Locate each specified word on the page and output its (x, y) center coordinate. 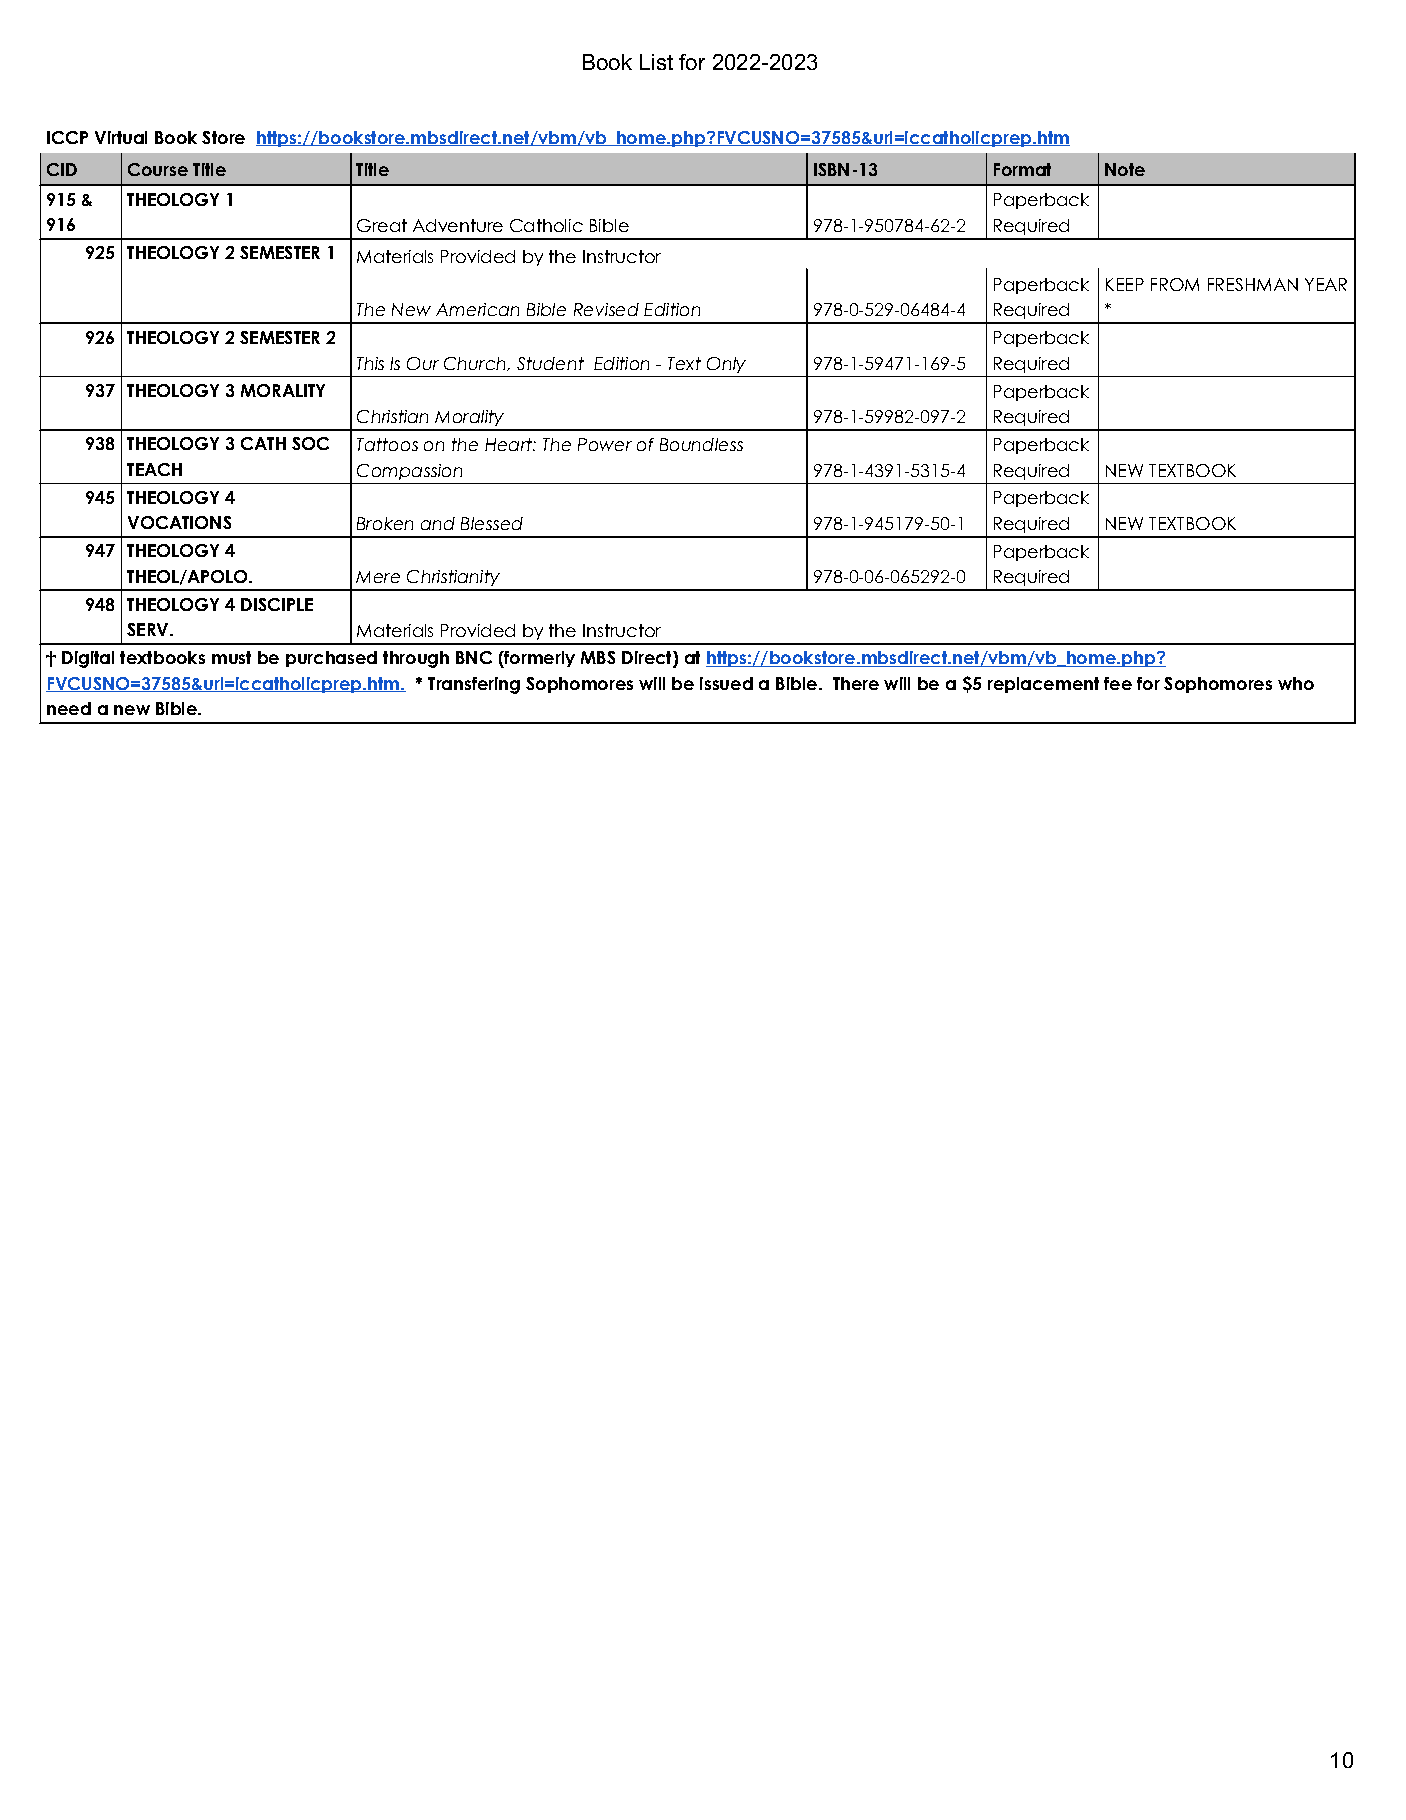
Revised (606, 309)
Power (605, 444)
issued (726, 683)
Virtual (121, 137)
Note (1125, 169)
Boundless (701, 444)
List (656, 62)
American (477, 309)
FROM (1175, 284)
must (231, 657)
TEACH (154, 469)
